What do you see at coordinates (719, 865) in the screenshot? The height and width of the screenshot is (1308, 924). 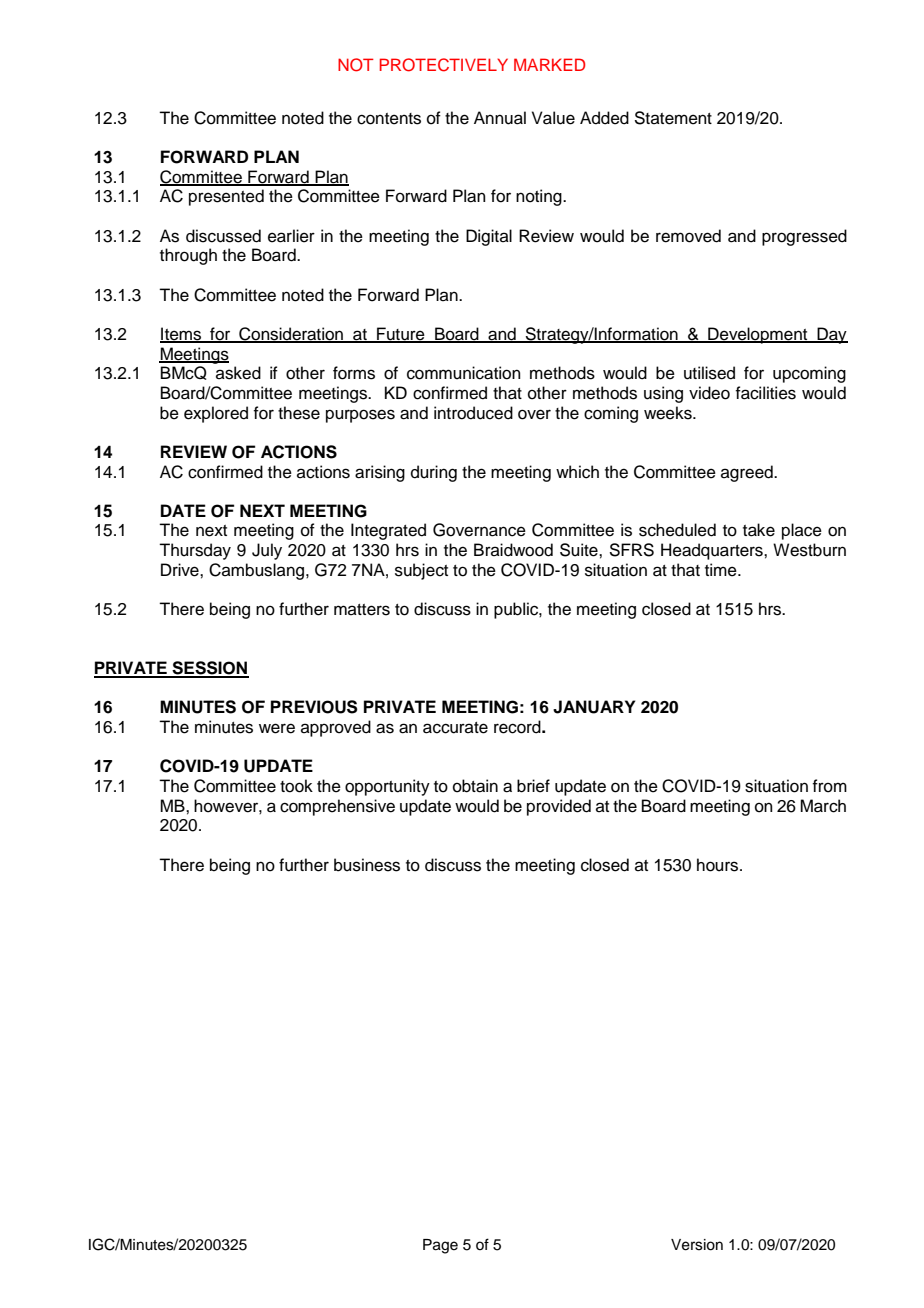 I see `hours` at bounding box center [719, 865].
